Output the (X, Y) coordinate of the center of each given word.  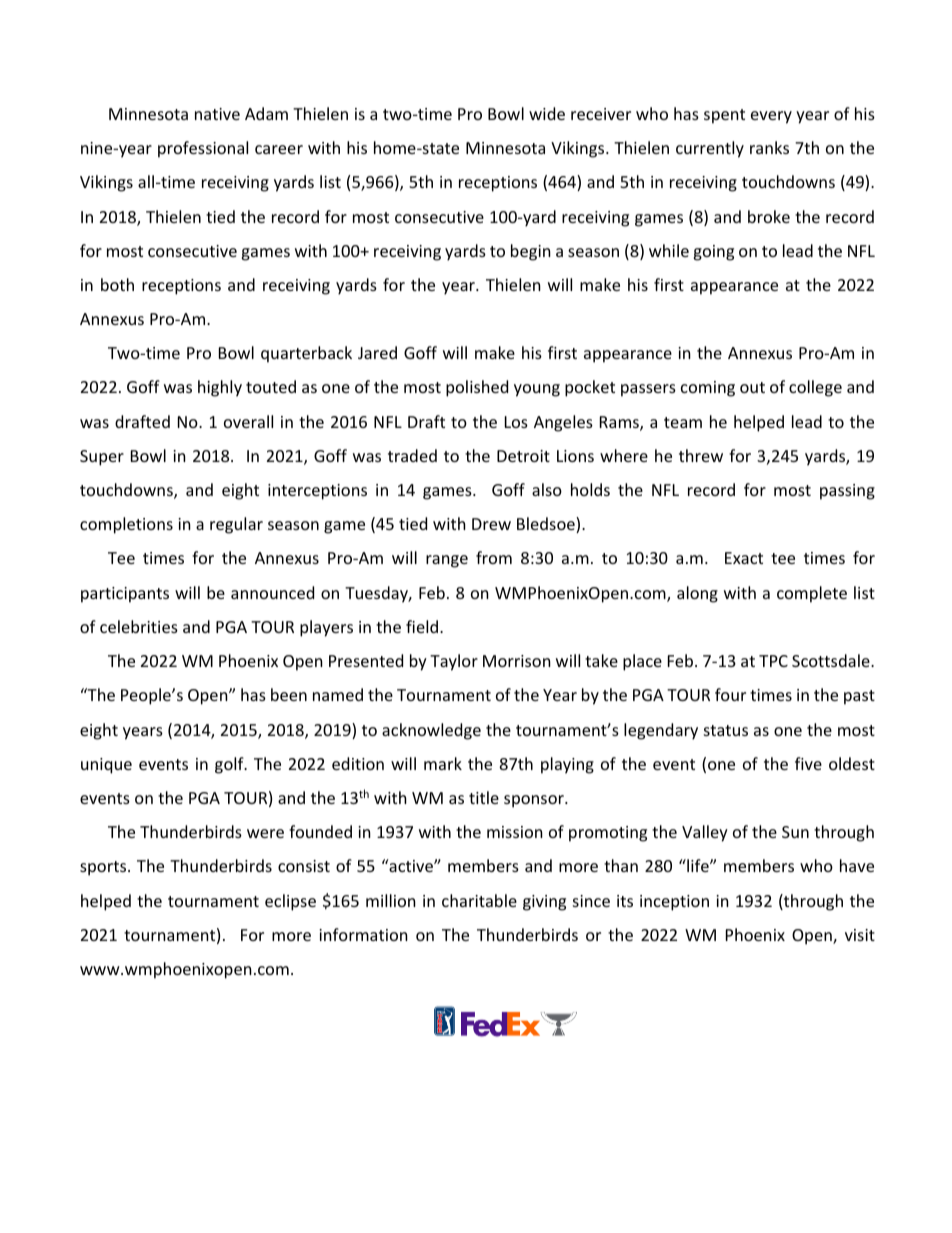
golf (230, 765)
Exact (744, 558)
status (726, 730)
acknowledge (431, 731)
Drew (491, 524)
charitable (479, 900)
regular (236, 525)
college (815, 388)
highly (220, 388)
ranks (769, 147)
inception (674, 903)
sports (104, 868)
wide (547, 113)
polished (477, 388)
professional (203, 149)
